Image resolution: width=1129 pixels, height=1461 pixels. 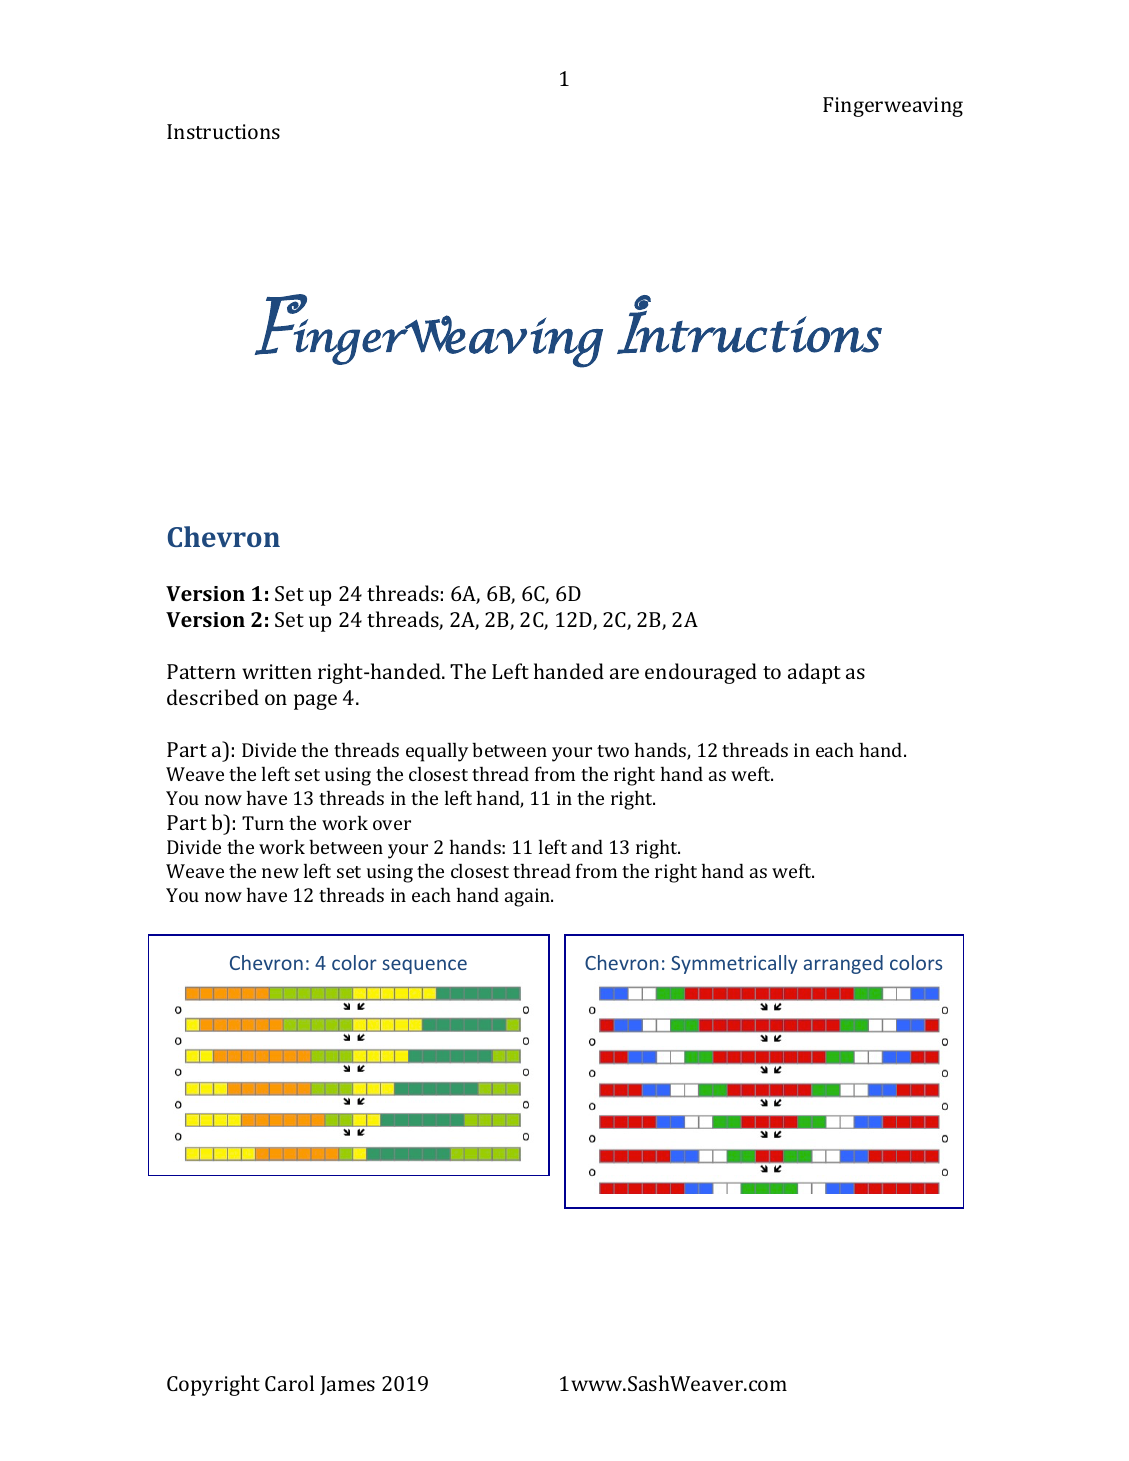 What do you see at coordinates (280, 873) in the screenshot?
I see `new` at bounding box center [280, 873].
